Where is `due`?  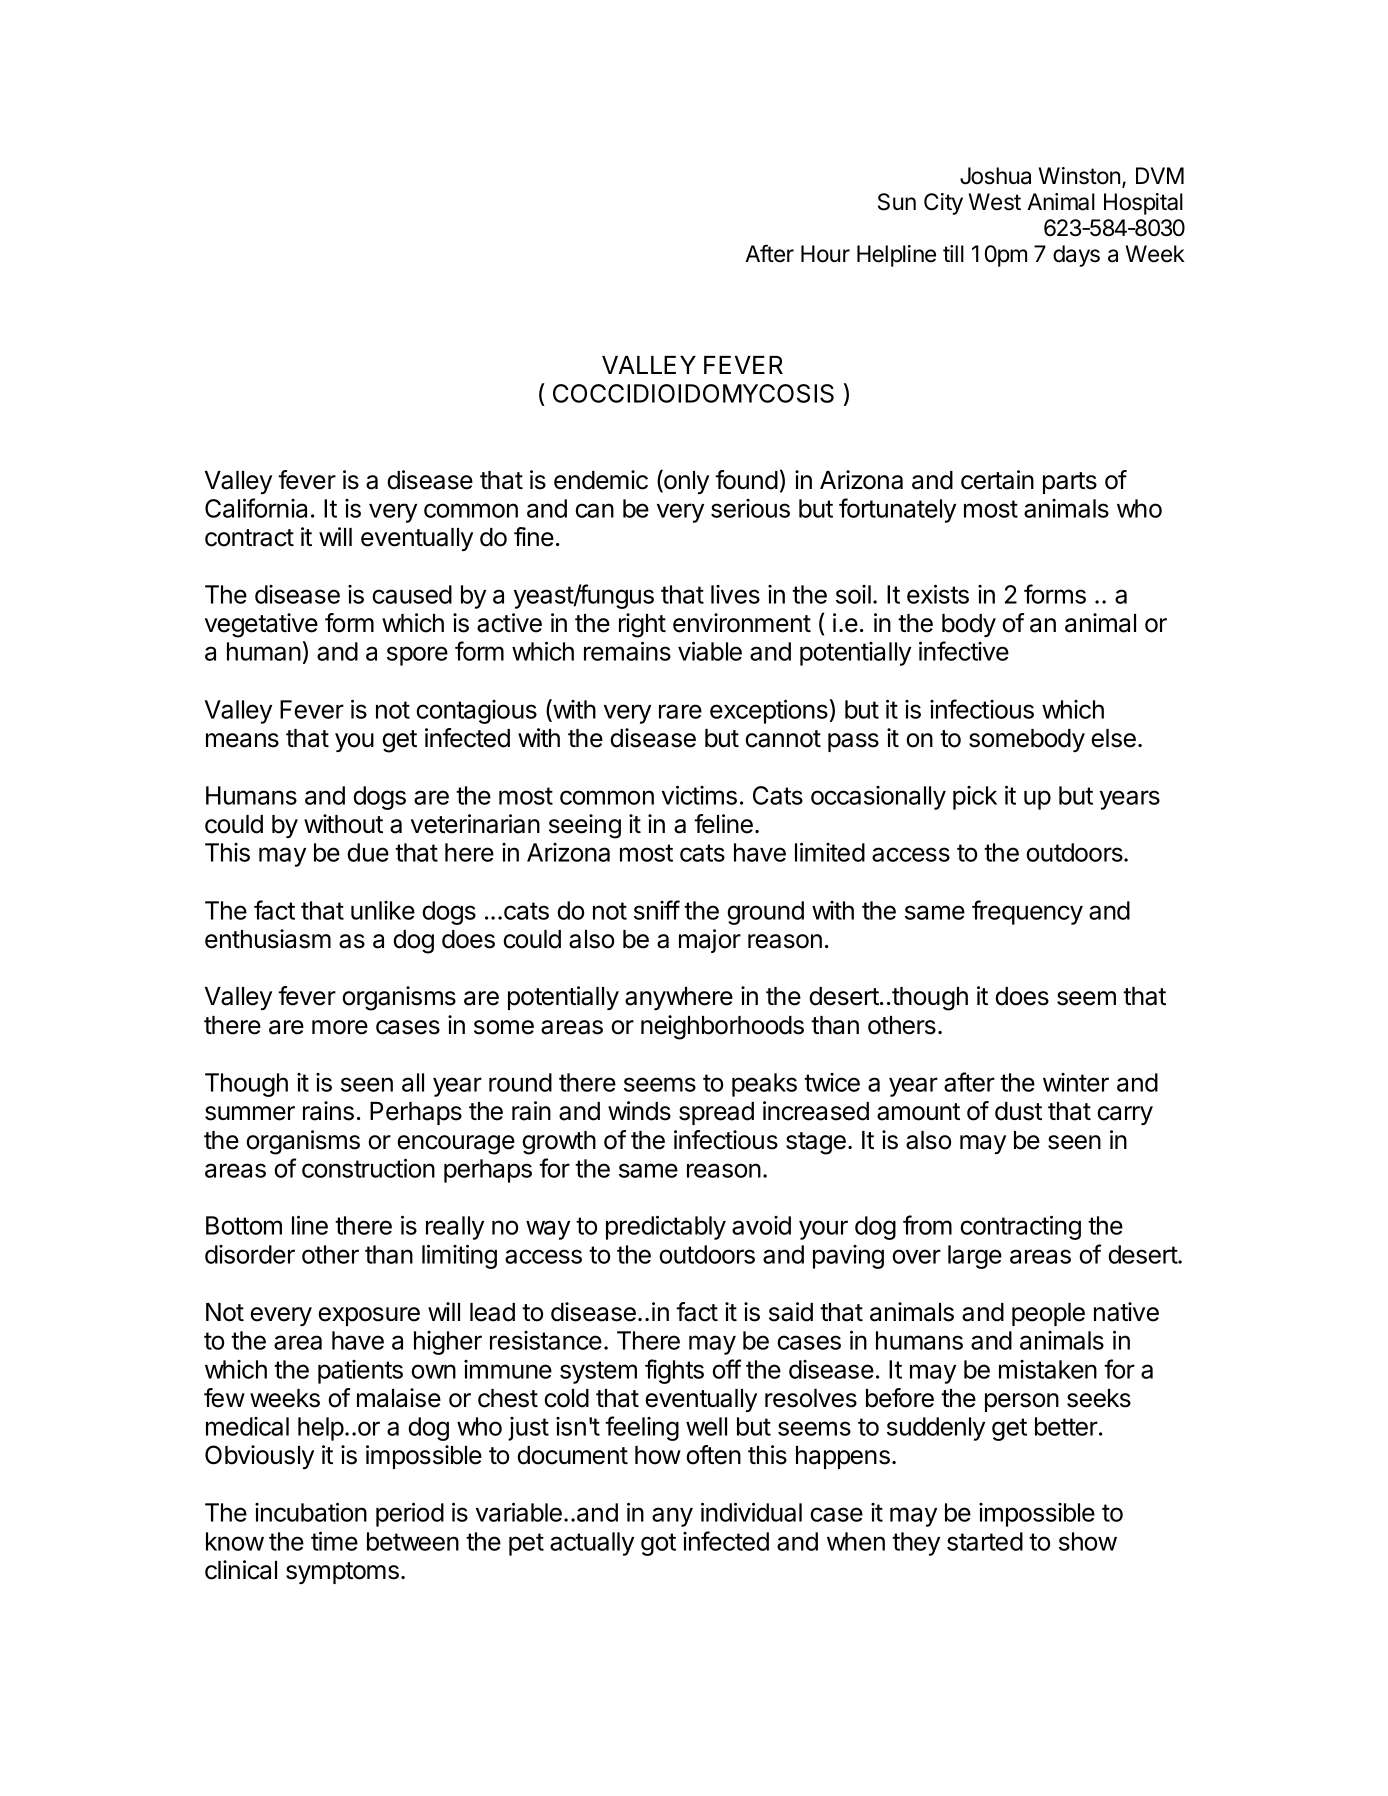
due is located at coordinates (368, 852).
